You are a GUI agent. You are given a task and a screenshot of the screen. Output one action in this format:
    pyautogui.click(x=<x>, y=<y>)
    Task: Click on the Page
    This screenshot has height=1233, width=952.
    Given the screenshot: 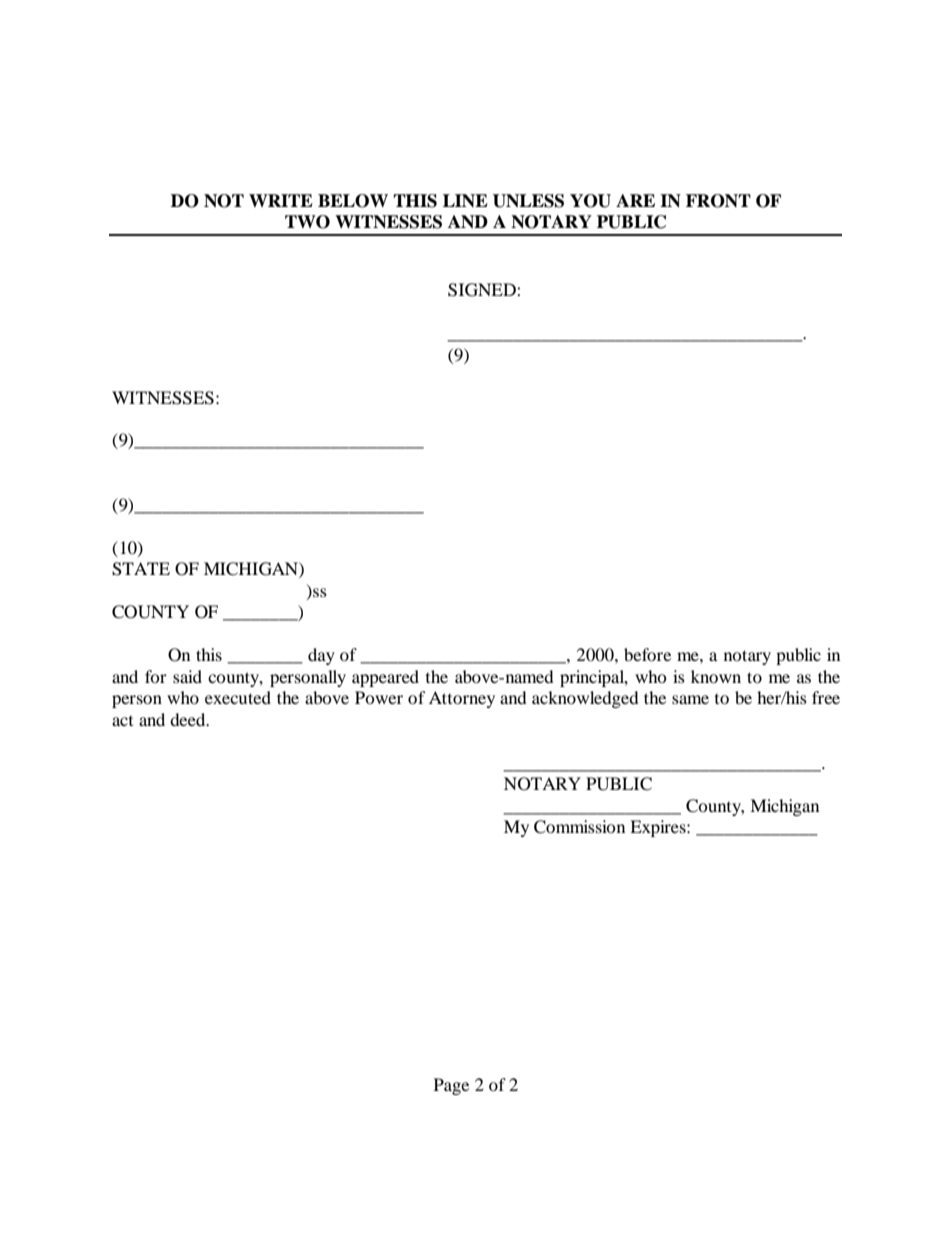 What is the action you would take?
    pyautogui.click(x=451, y=1086)
